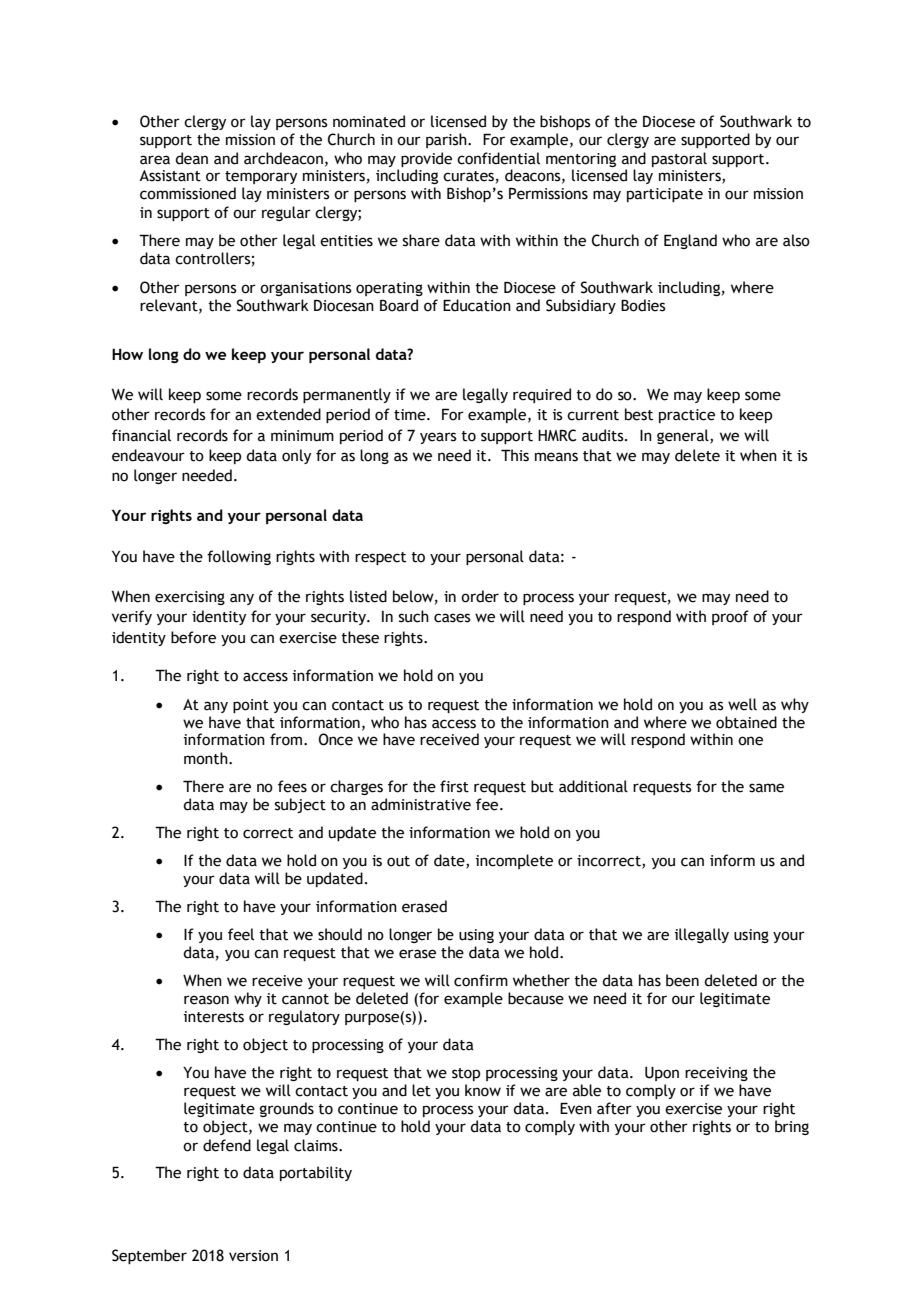 The image size is (924, 1308). I want to click on feel, so click(241, 934).
